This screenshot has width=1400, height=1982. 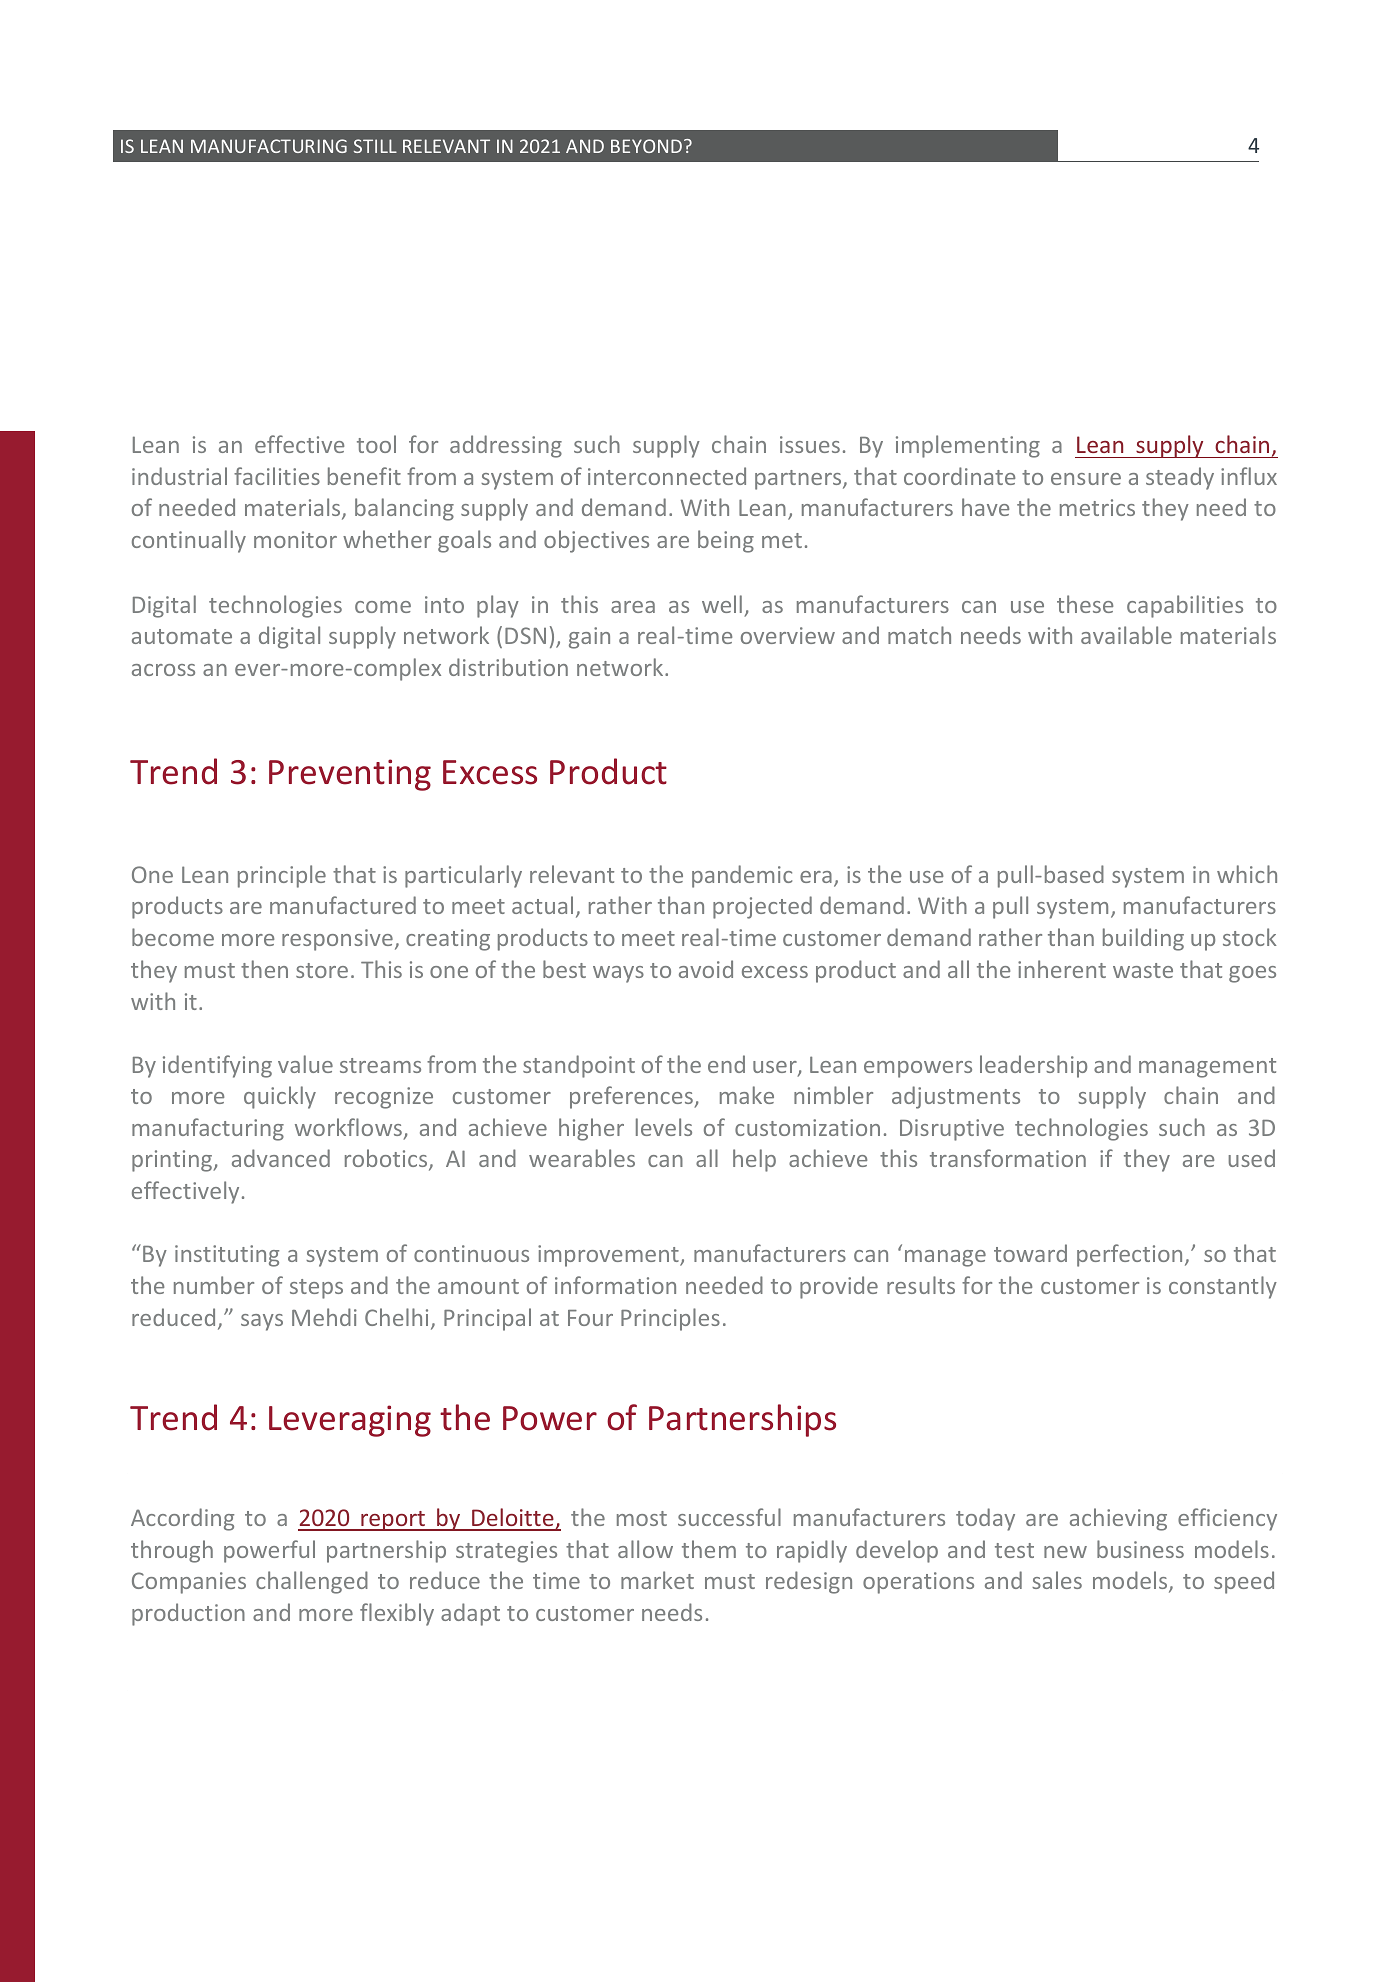 I want to click on BEYOND, so click(x=648, y=146).
